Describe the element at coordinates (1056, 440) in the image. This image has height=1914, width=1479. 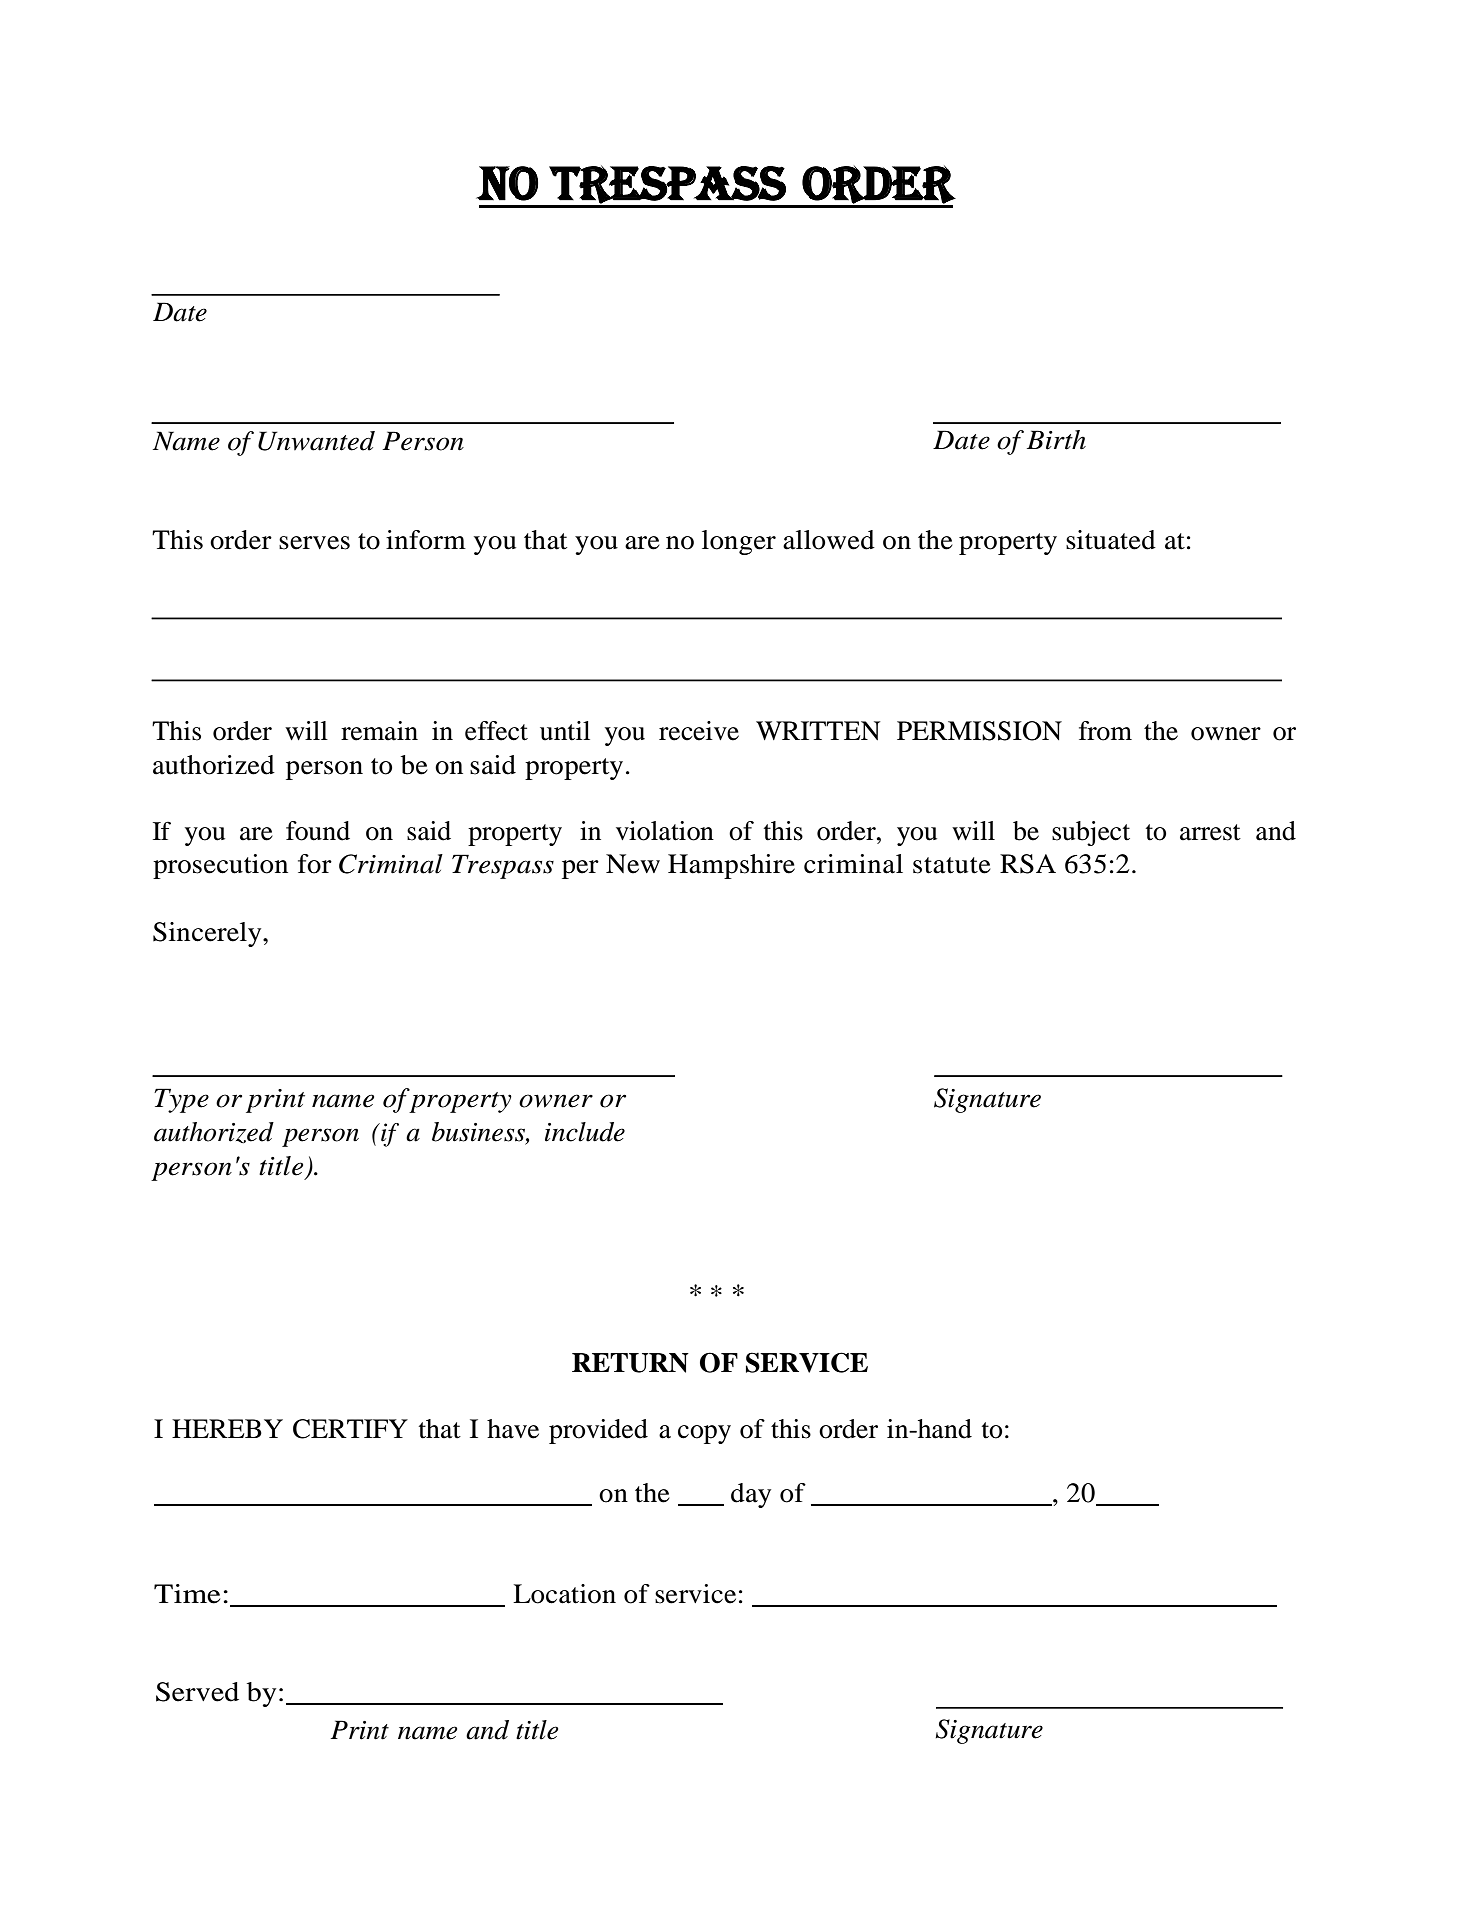
I see `Birth` at that location.
